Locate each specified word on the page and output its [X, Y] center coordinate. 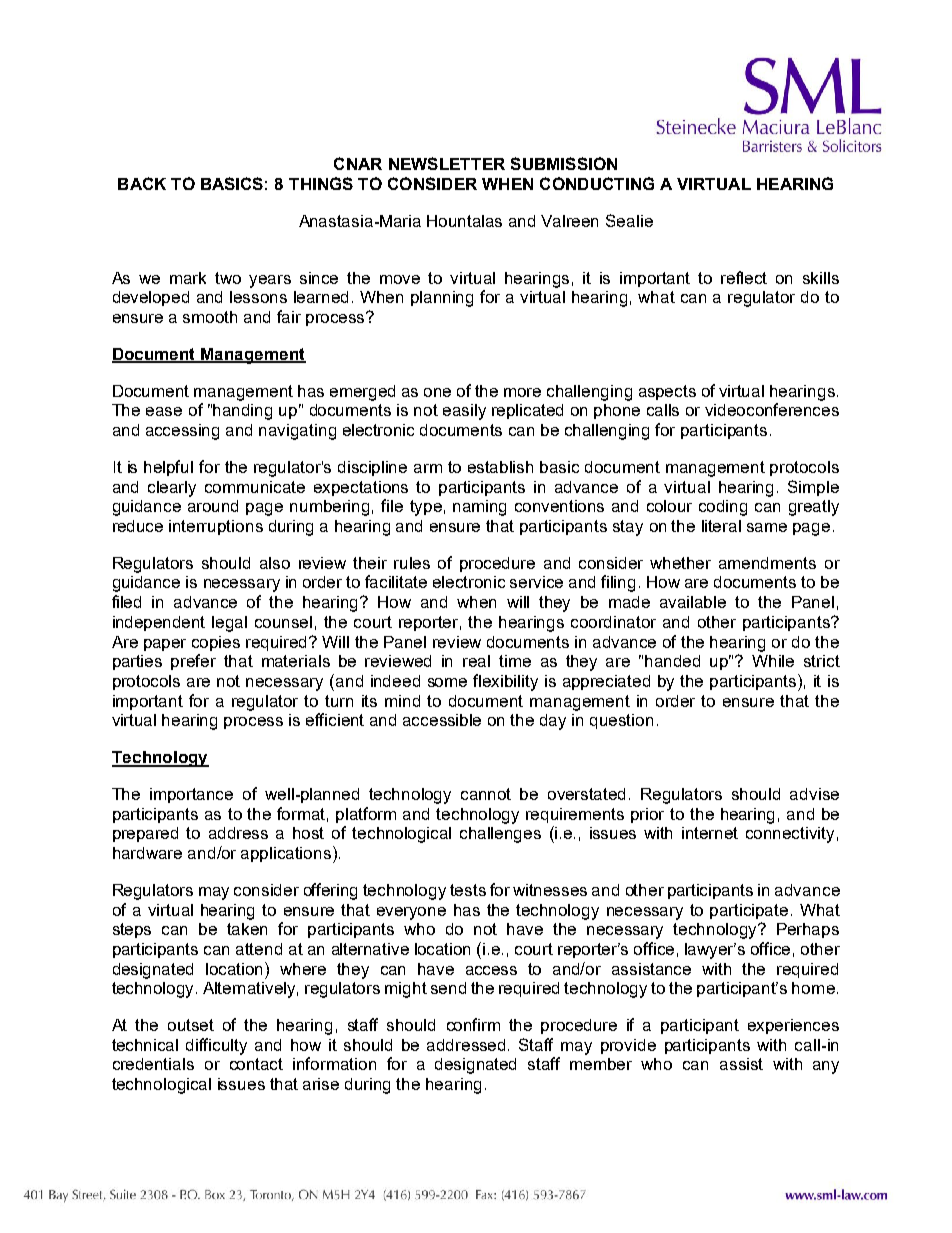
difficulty [216, 1046]
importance [191, 795]
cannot [486, 794]
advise [814, 794]
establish [500, 467]
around [213, 506]
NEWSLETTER [447, 163]
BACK [142, 183]
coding [723, 508]
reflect [744, 277]
